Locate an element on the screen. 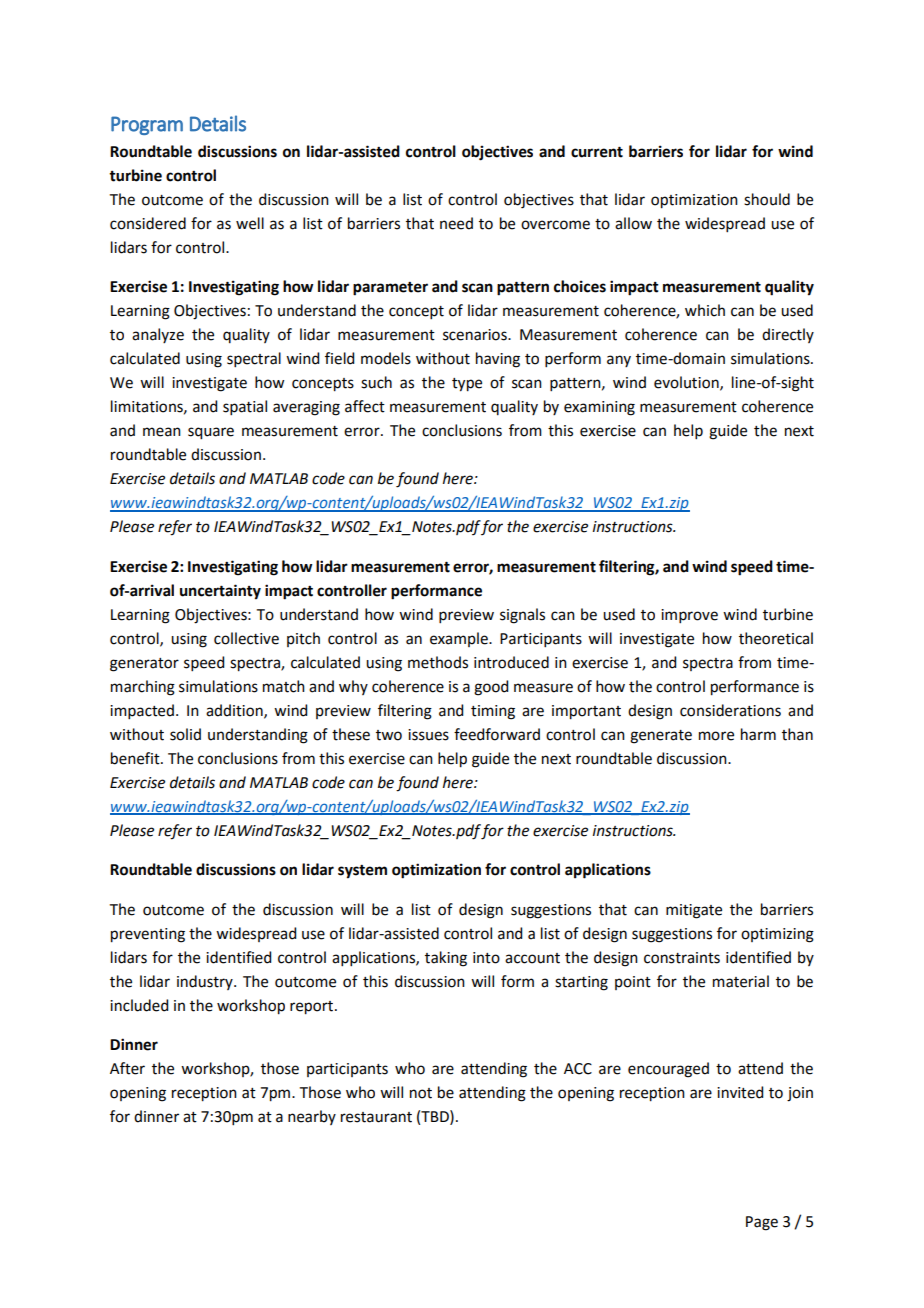  type is located at coordinates (467, 385).
